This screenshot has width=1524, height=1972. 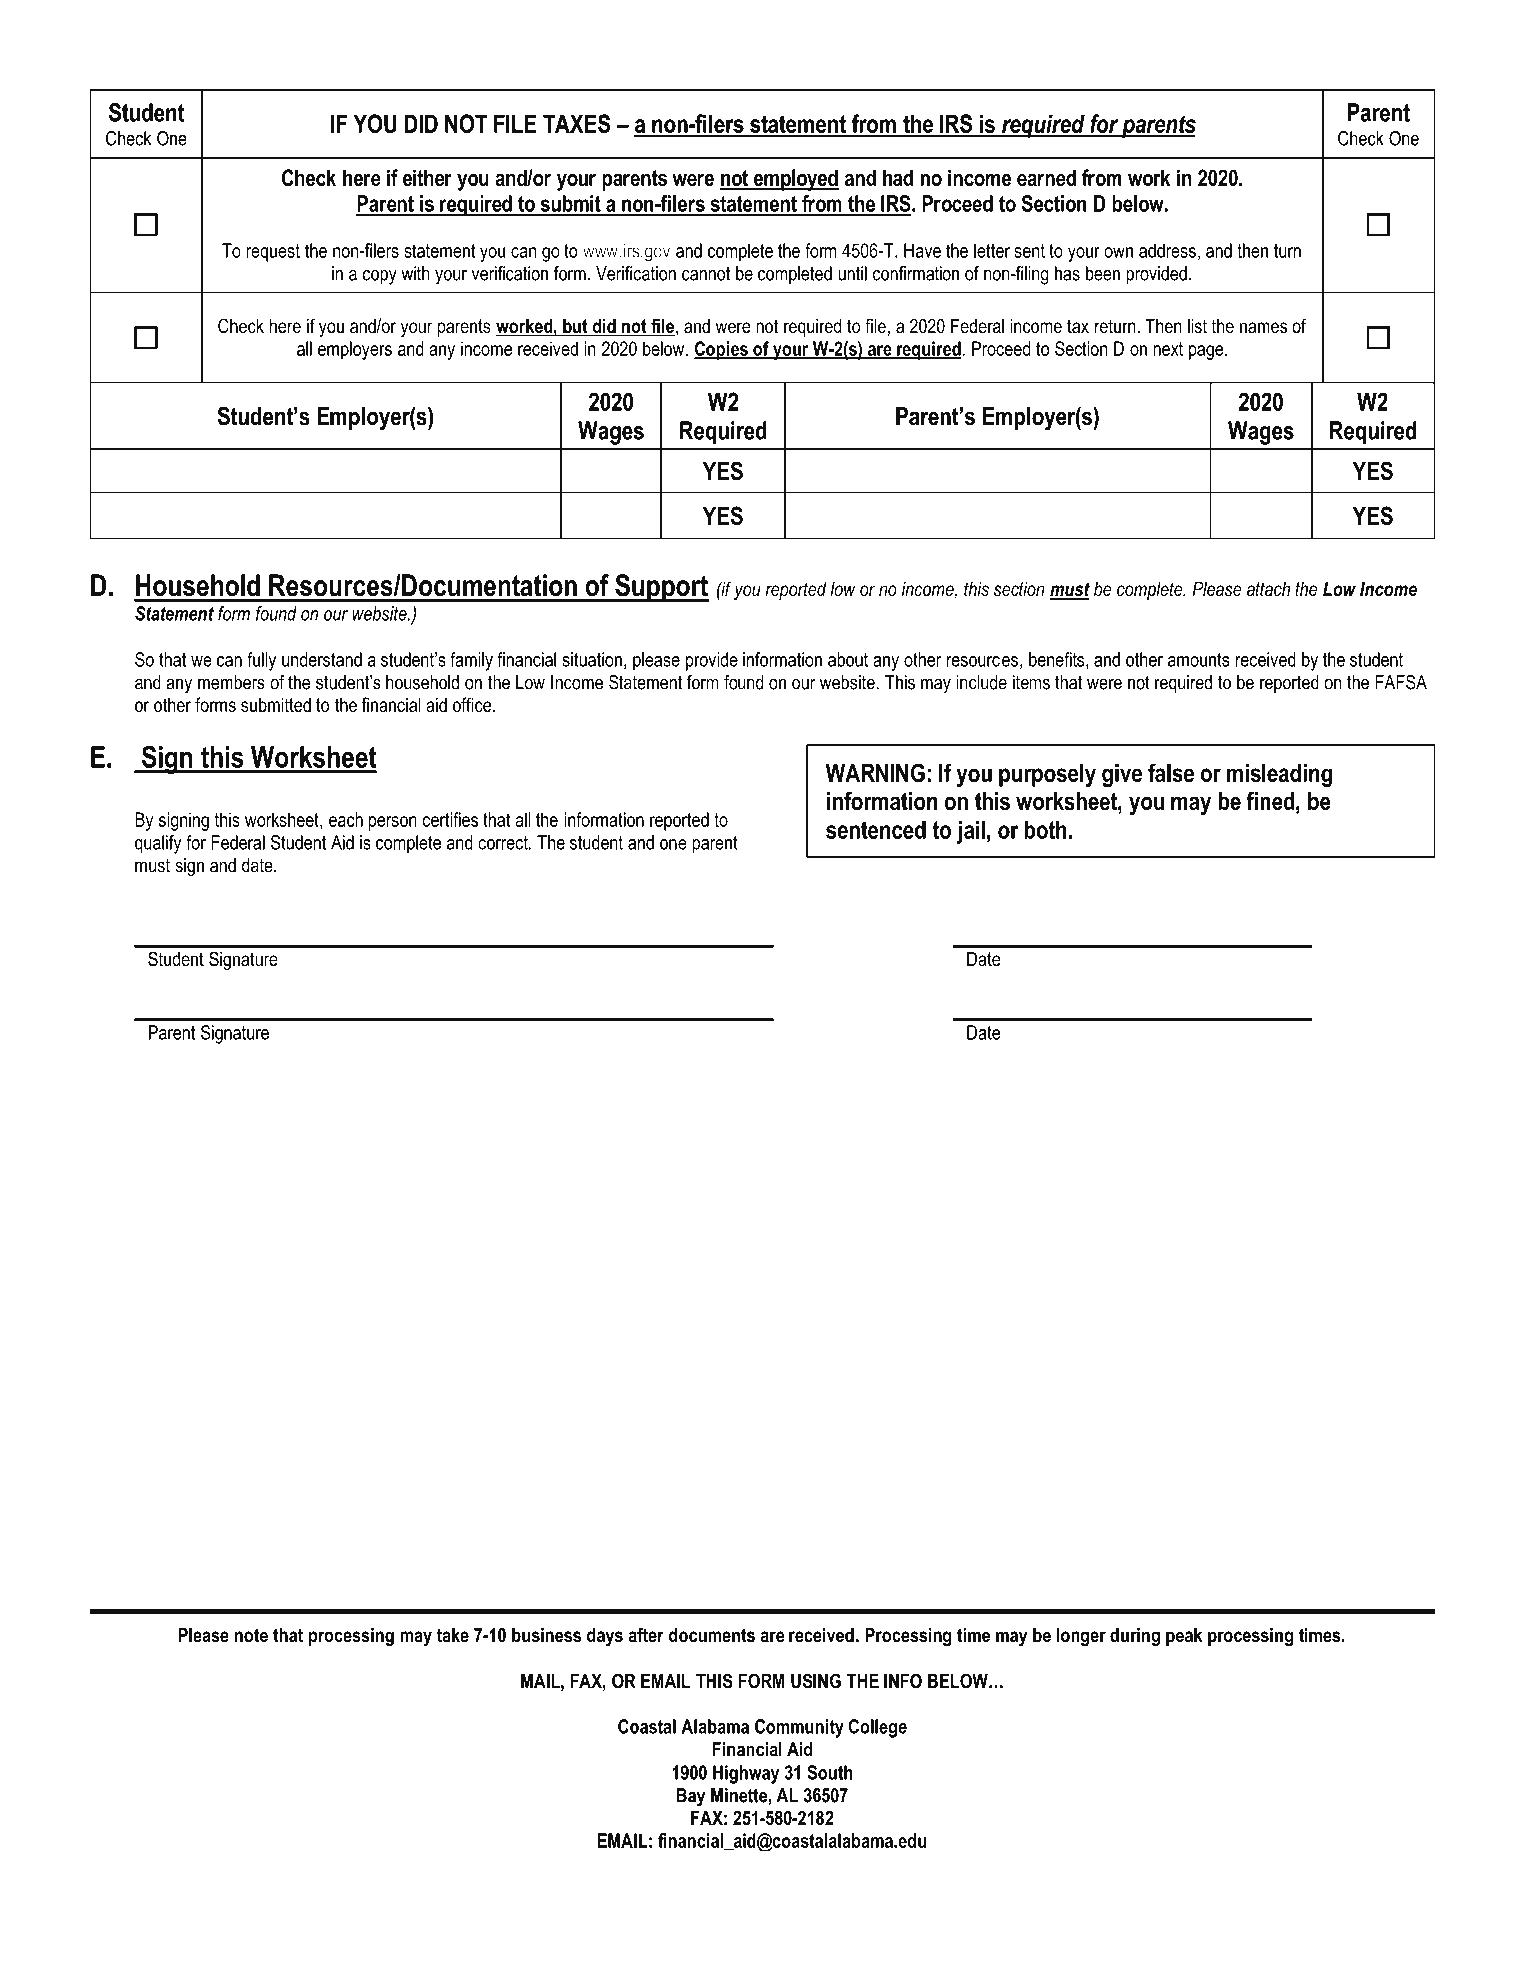 What do you see at coordinates (1184, 1637) in the screenshot?
I see `peak` at bounding box center [1184, 1637].
